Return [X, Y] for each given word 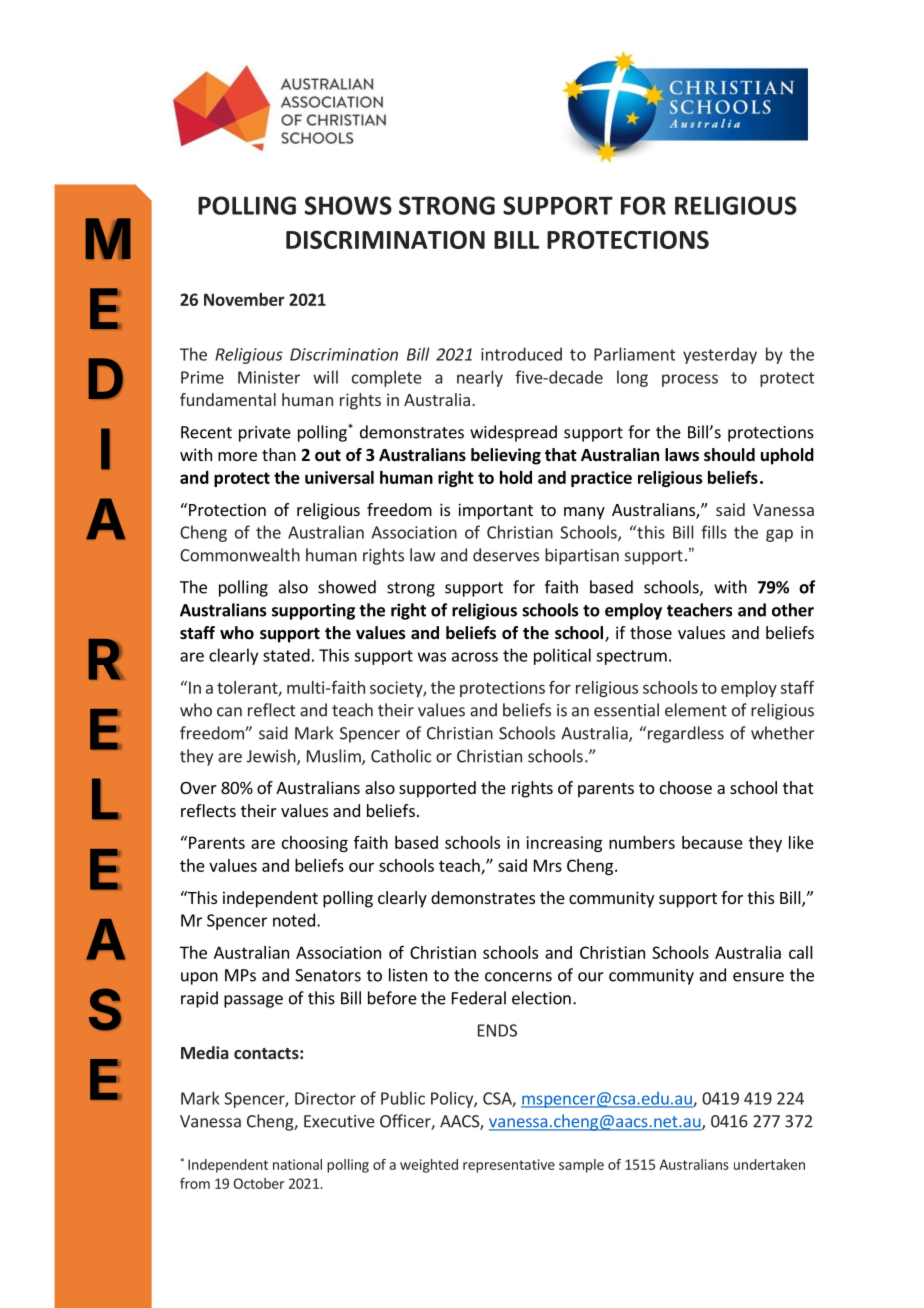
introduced [521, 354]
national [297, 1164]
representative [509, 1166]
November [244, 299]
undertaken [769, 1164]
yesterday [720, 355]
